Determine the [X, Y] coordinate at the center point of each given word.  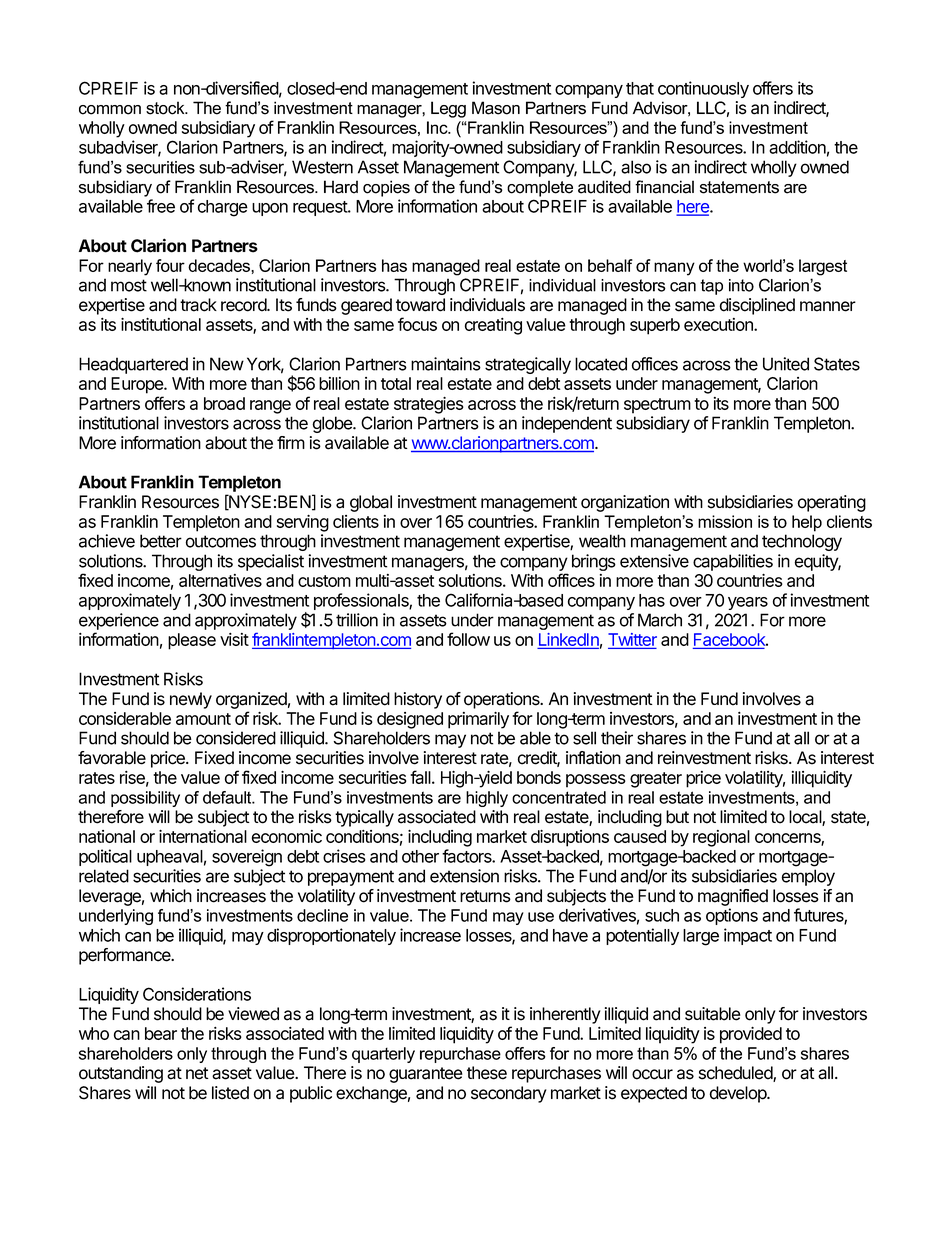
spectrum [657, 406]
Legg [448, 109]
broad [224, 403]
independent [567, 424]
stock [166, 108]
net [197, 1073]
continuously [703, 89]
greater [656, 780]
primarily [478, 720]
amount [203, 719]
